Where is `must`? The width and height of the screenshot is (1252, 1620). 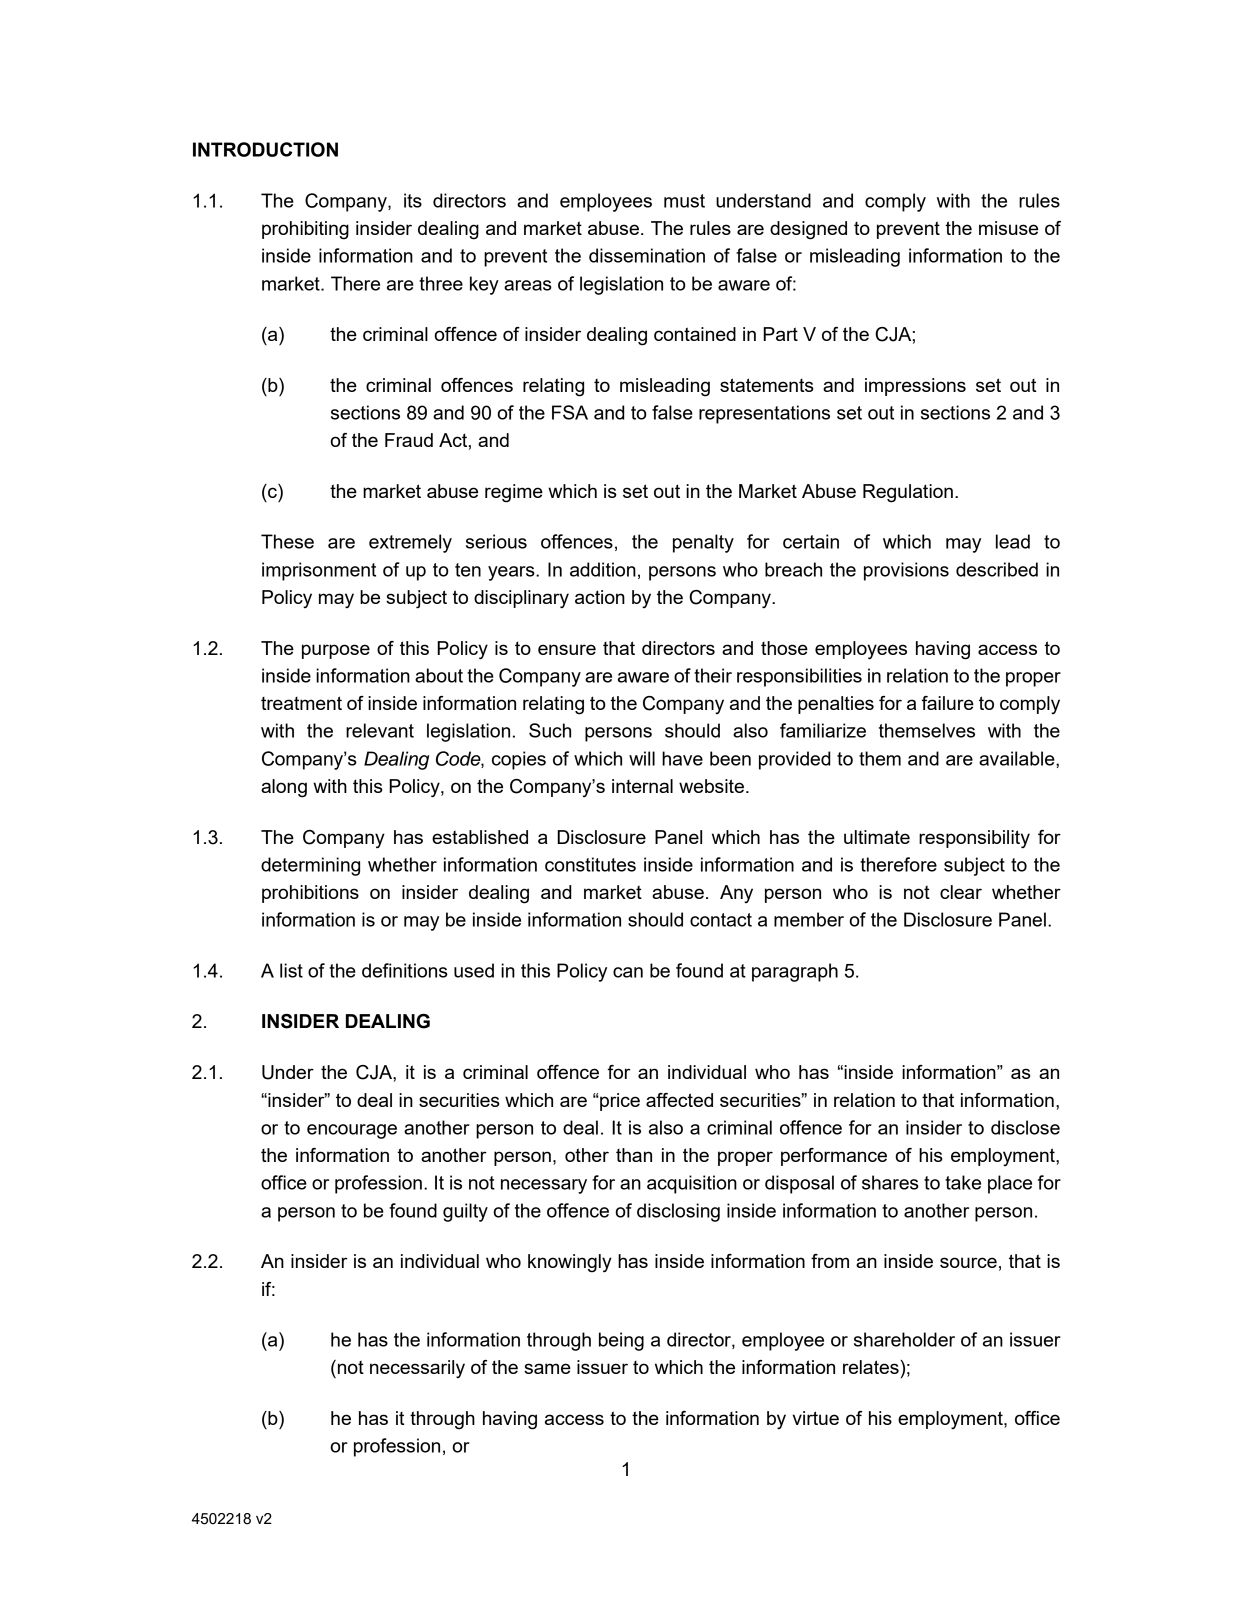 must is located at coordinates (684, 201).
